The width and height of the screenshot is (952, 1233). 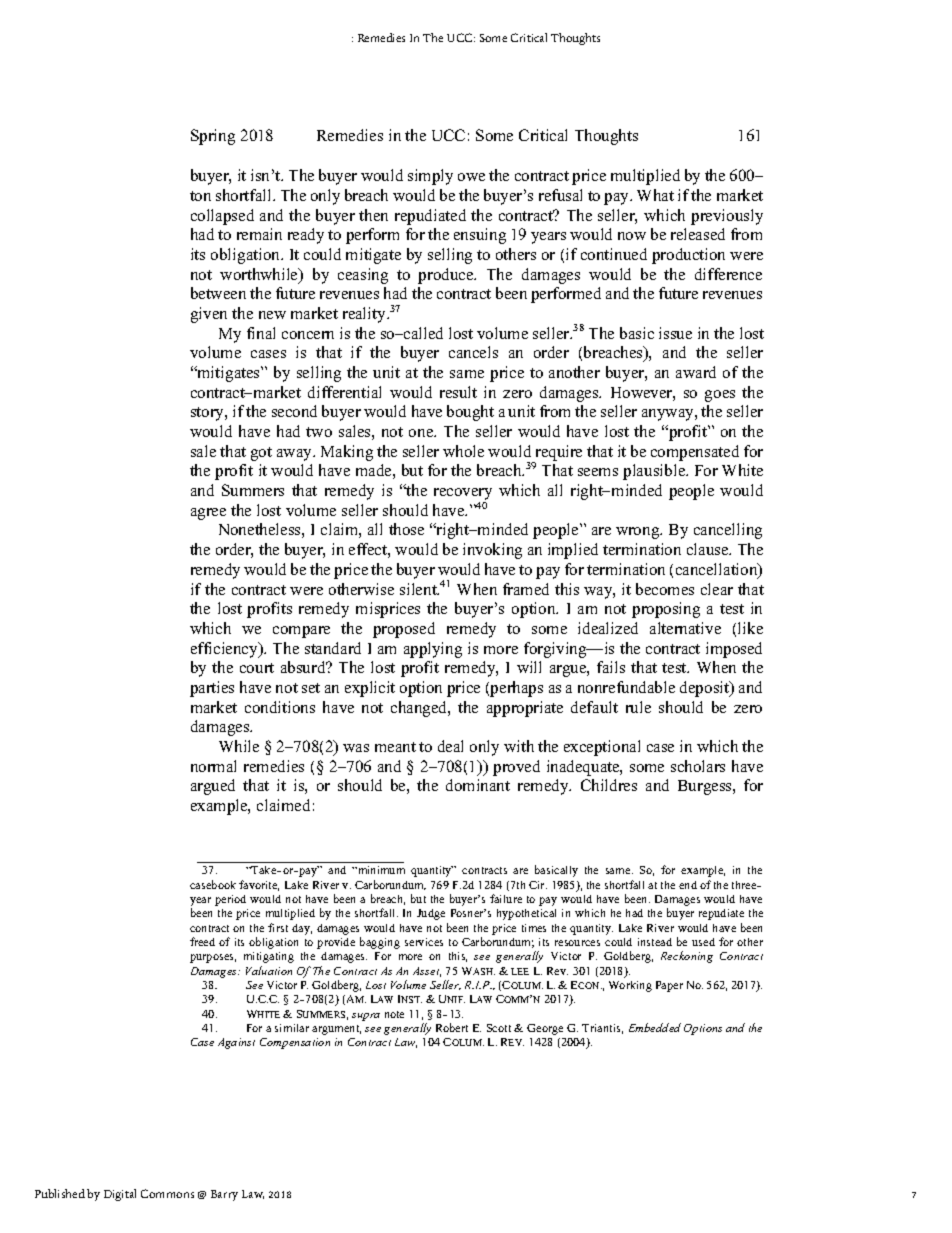 I want to click on ton, so click(x=200, y=196).
